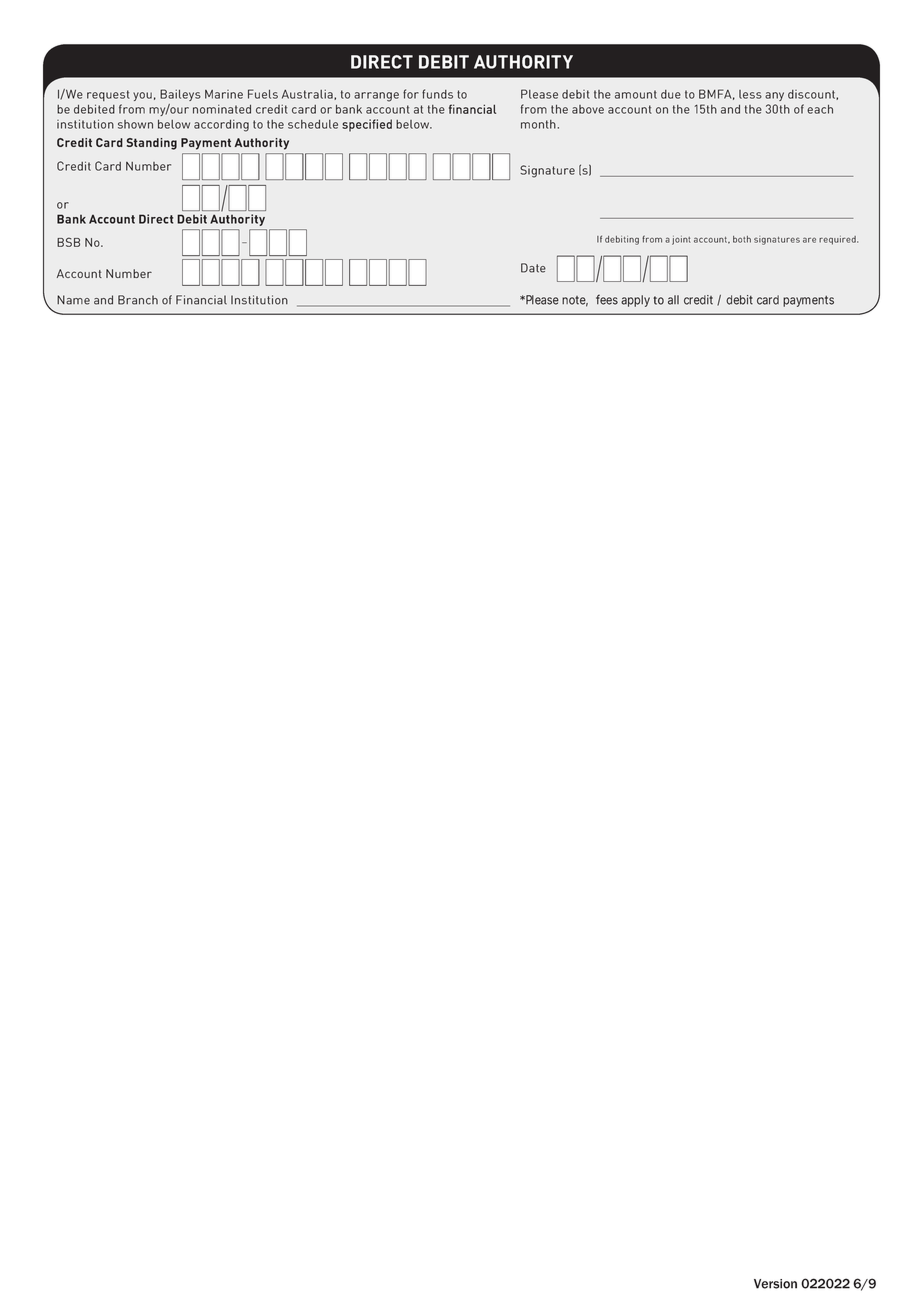 Image resolution: width=924 pixels, height=1308 pixels. Describe the element at coordinates (533, 268) in the image. I see `Date` at that location.
